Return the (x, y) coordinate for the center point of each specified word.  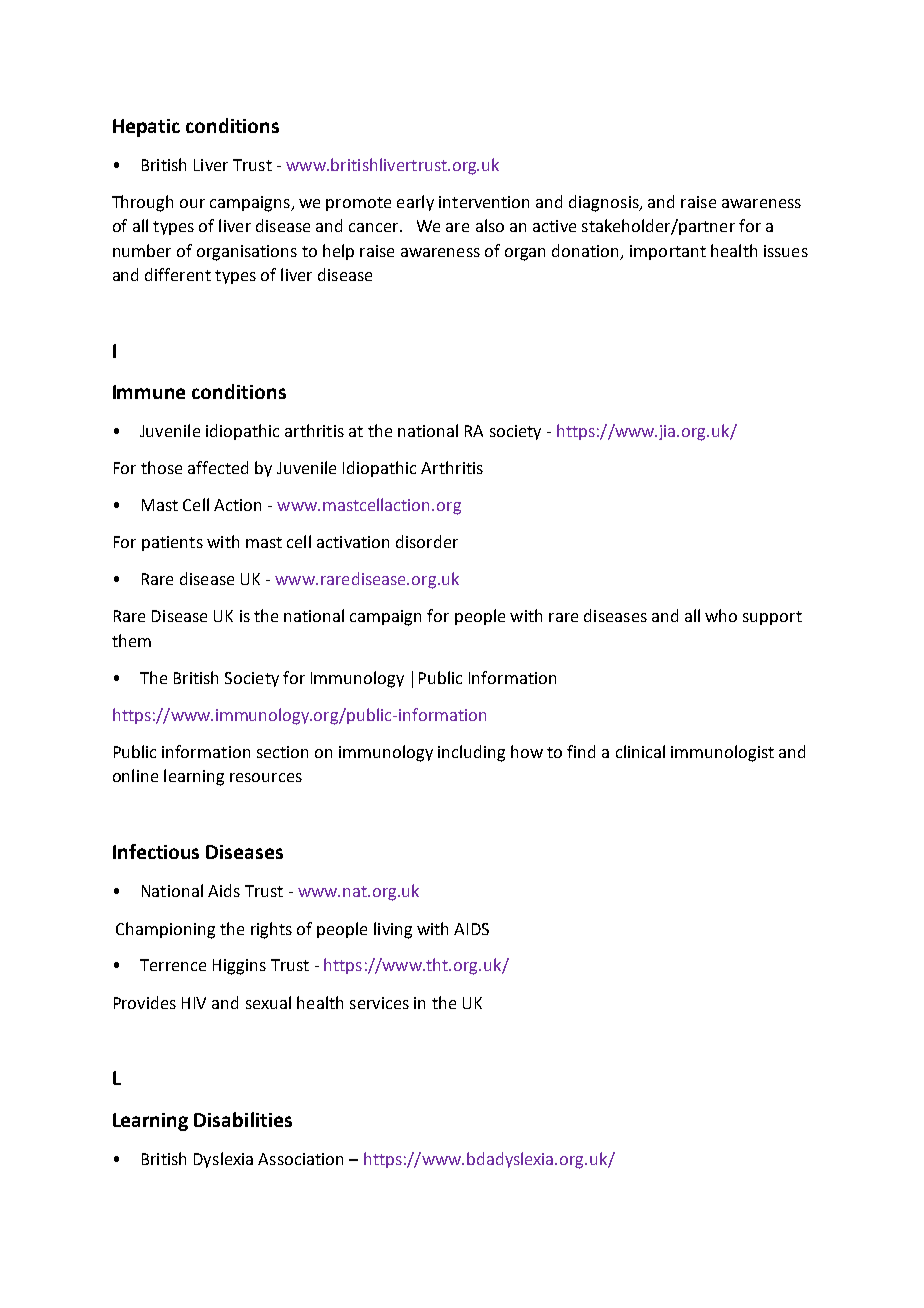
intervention (484, 202)
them (131, 640)
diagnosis (605, 203)
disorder (427, 541)
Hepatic (146, 128)
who (721, 615)
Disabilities (243, 1119)
